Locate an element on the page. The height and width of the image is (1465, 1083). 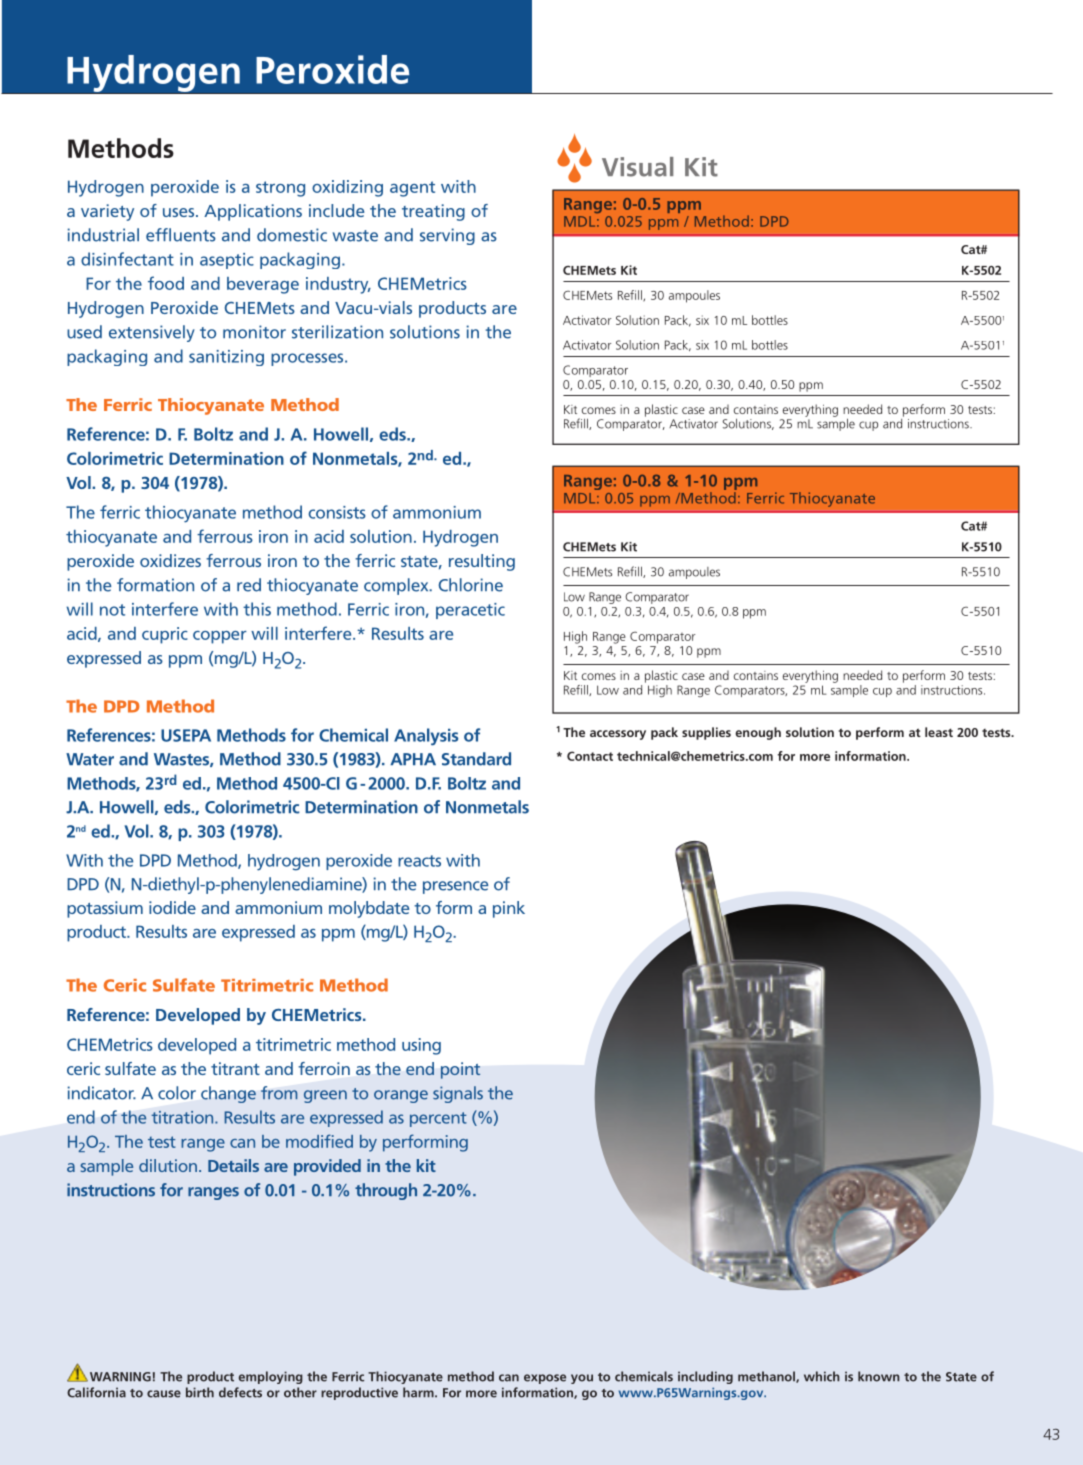
birth is located at coordinates (200, 1392).
